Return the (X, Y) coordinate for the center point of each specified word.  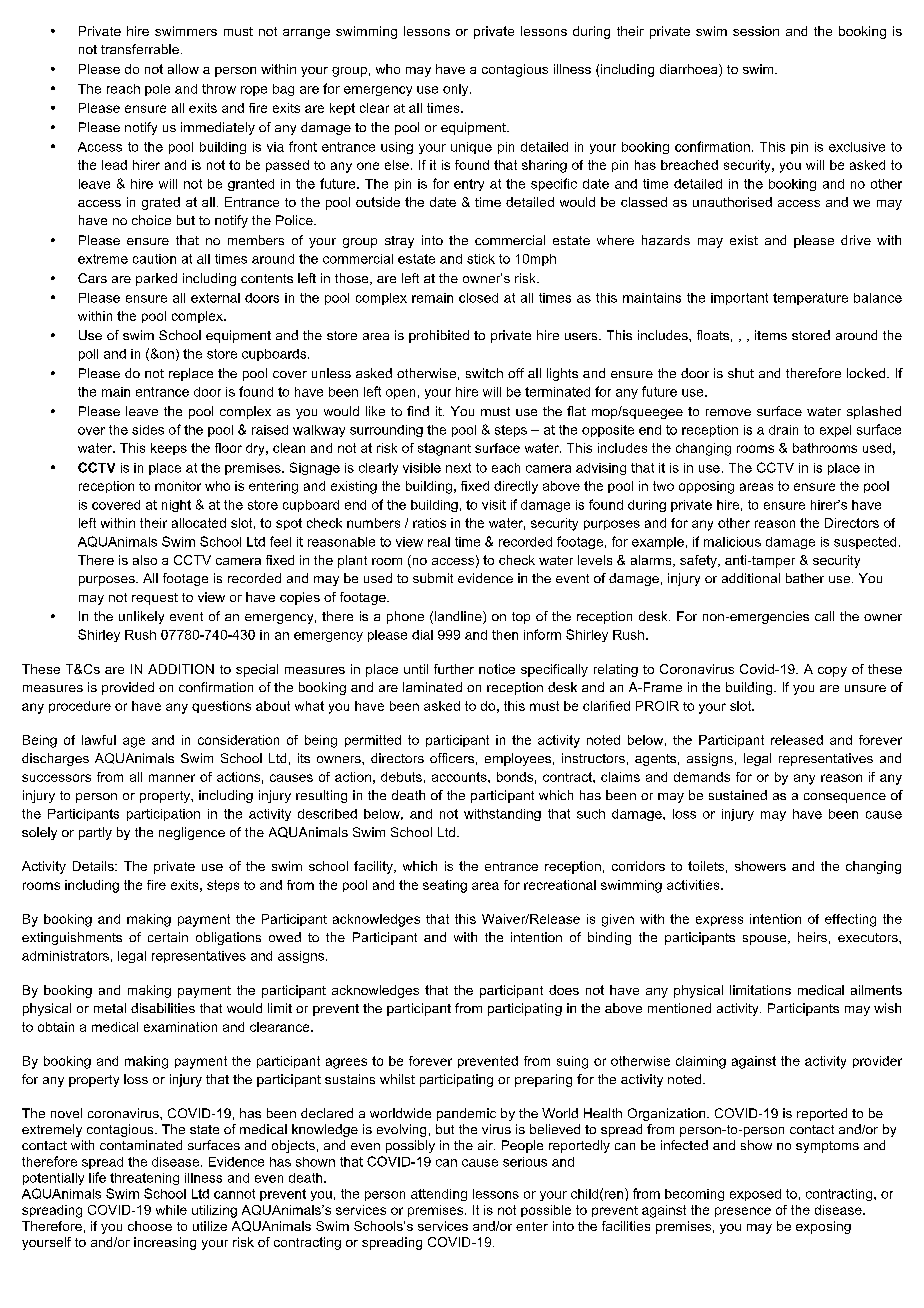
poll (88, 355)
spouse (766, 940)
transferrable (140, 49)
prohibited (439, 336)
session (756, 31)
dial (422, 635)
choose (150, 1226)
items (771, 335)
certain (168, 937)
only (457, 90)
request (155, 599)
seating (445, 886)
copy (832, 672)
